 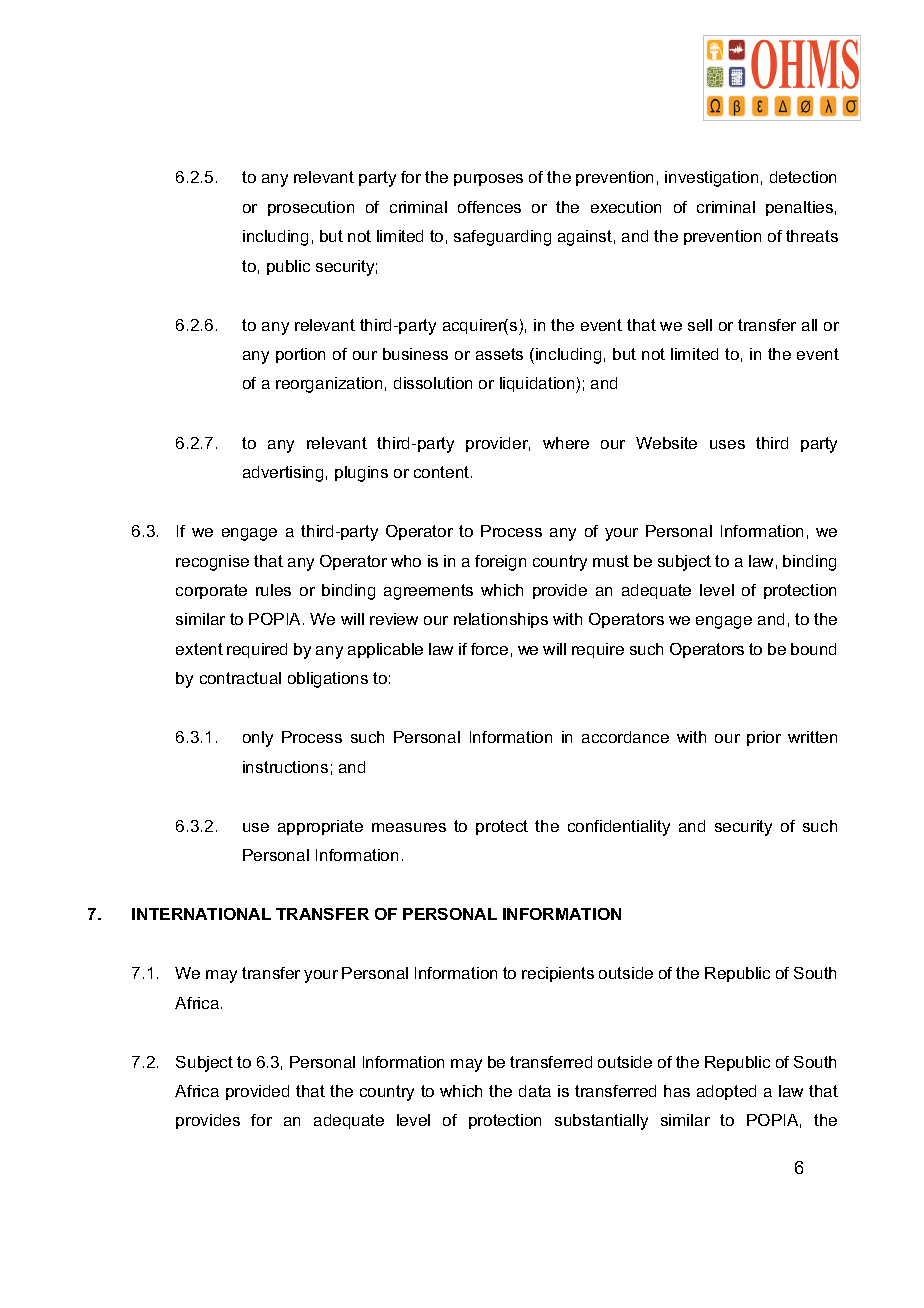 I want to click on INTERNATIONAL, so click(x=201, y=914).
